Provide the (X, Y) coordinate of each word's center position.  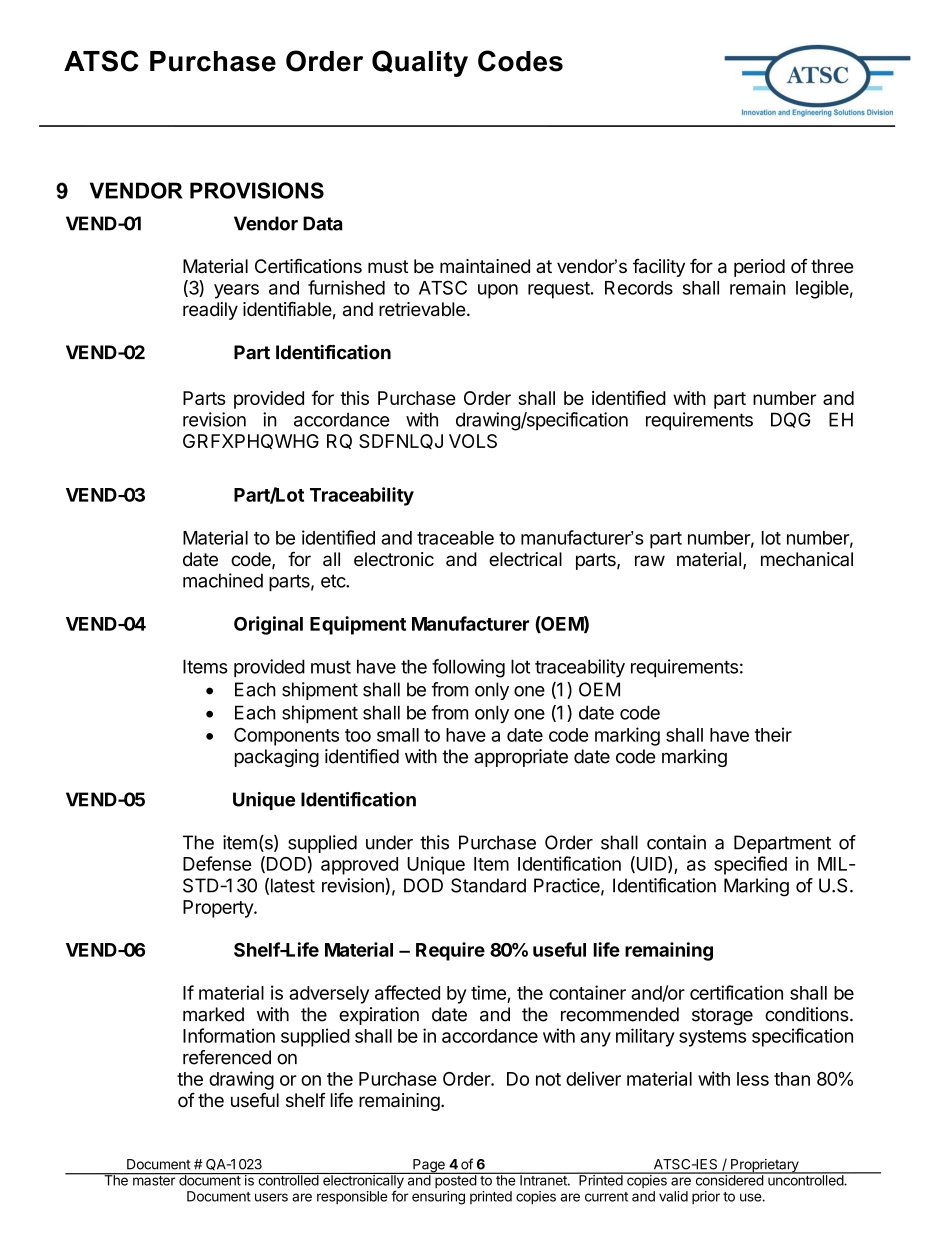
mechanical (807, 559)
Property (219, 909)
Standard (488, 885)
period (759, 268)
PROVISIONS (257, 190)
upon (498, 291)
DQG (790, 420)
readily (210, 311)
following (468, 668)
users (271, 1197)
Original (268, 625)
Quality (420, 63)
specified (750, 865)
